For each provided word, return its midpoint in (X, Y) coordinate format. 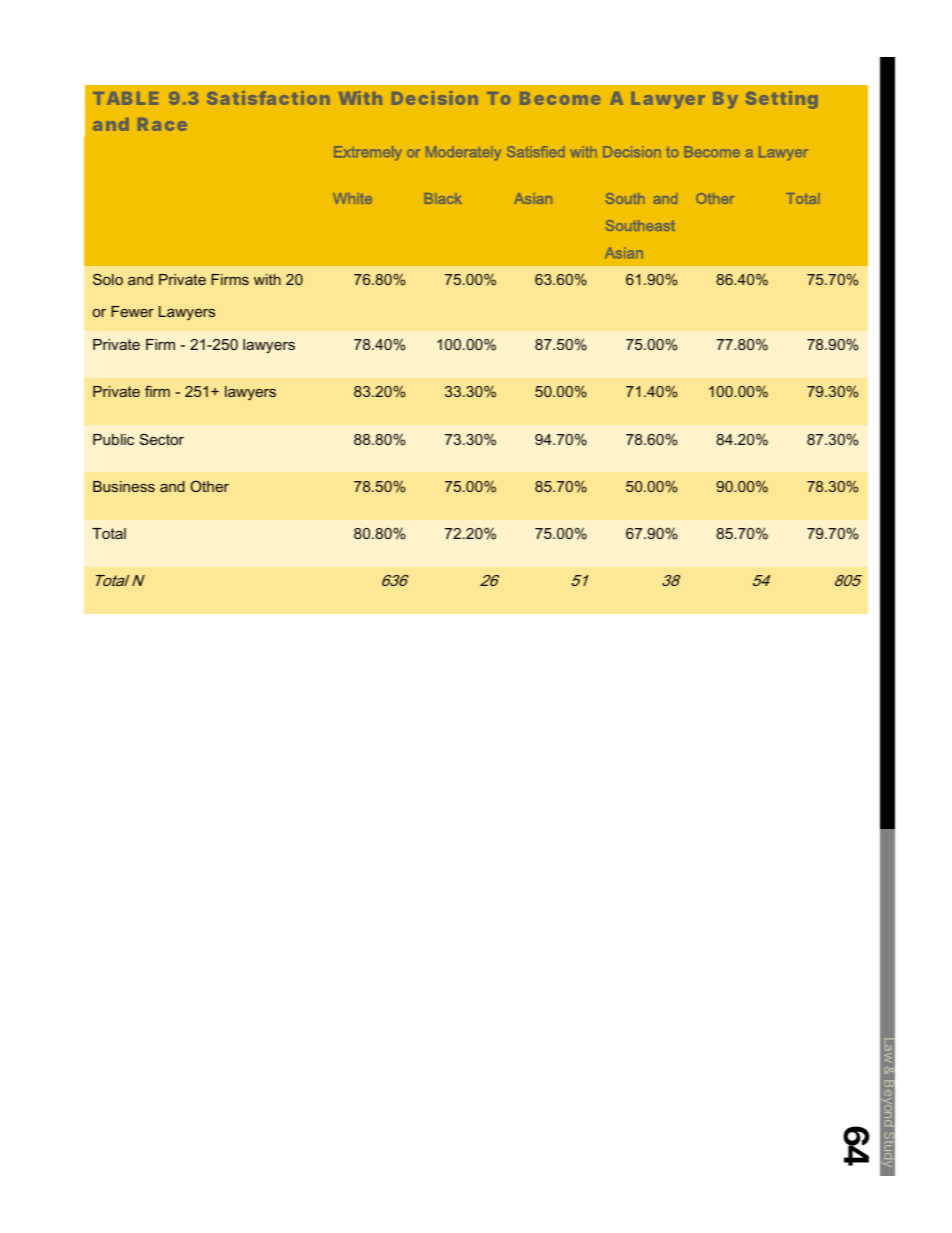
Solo (108, 279)
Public (113, 439)
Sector (162, 439)
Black (443, 198)
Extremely (368, 153)
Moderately (463, 153)
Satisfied (535, 151)
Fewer (132, 311)
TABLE (125, 98)
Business (124, 486)
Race (162, 124)
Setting (782, 100)
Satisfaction (268, 98)
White (352, 198)
